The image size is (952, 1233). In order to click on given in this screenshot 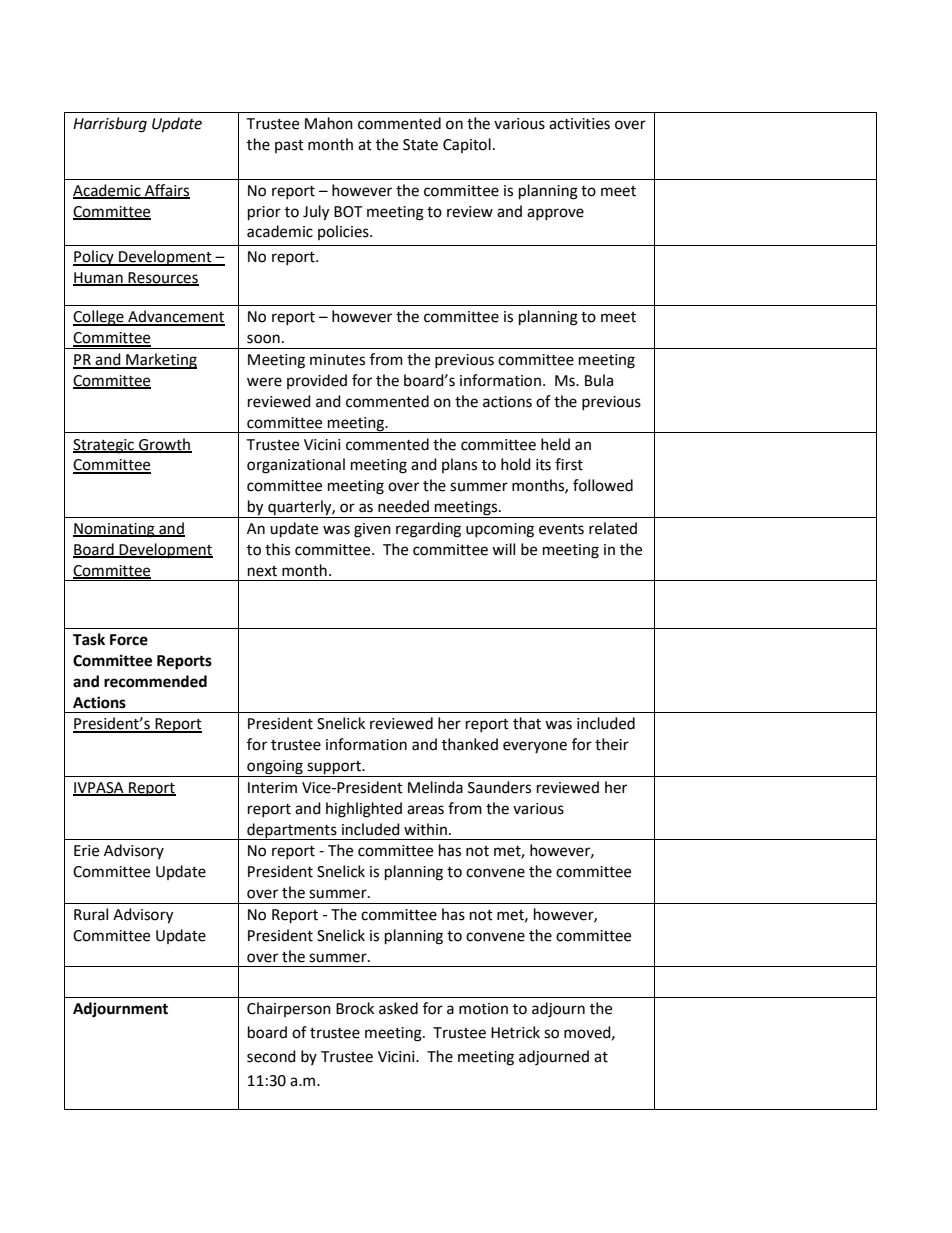, I will do `click(372, 530)`.
